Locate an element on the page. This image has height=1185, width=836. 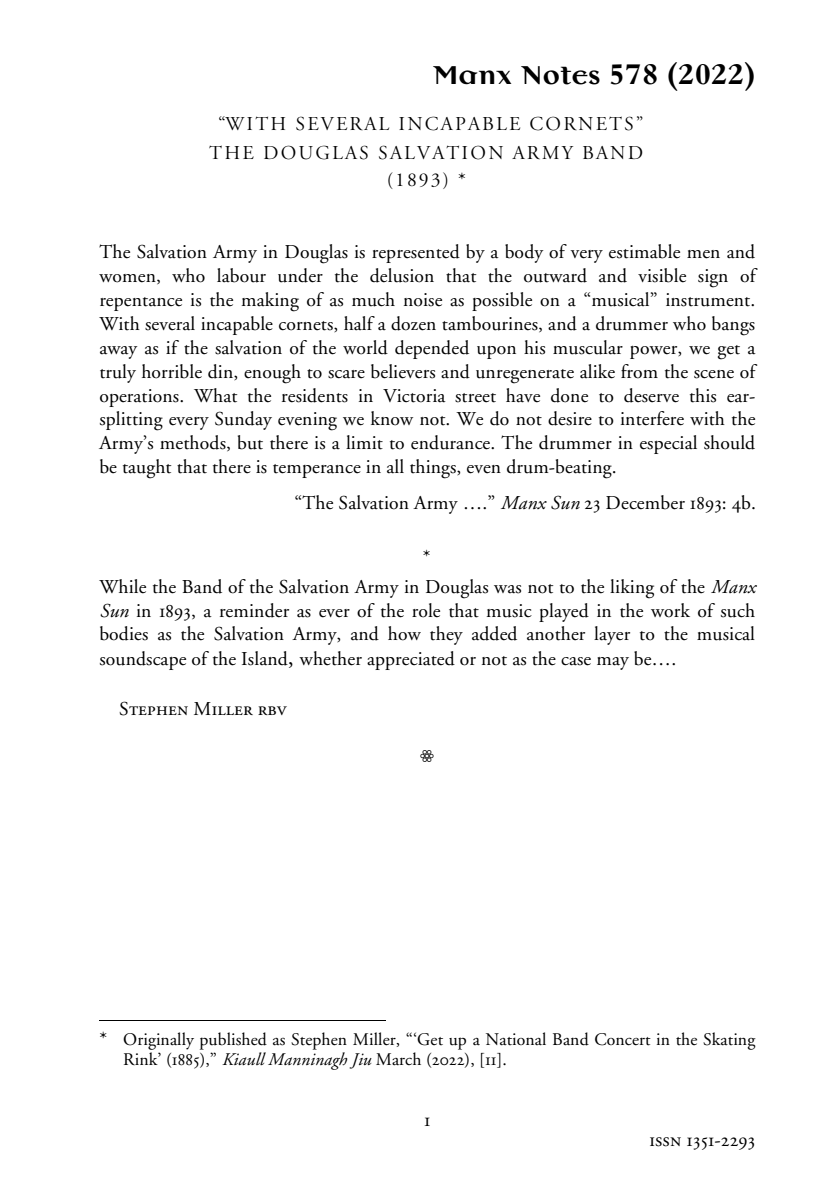
Originally is located at coordinates (158, 1041).
